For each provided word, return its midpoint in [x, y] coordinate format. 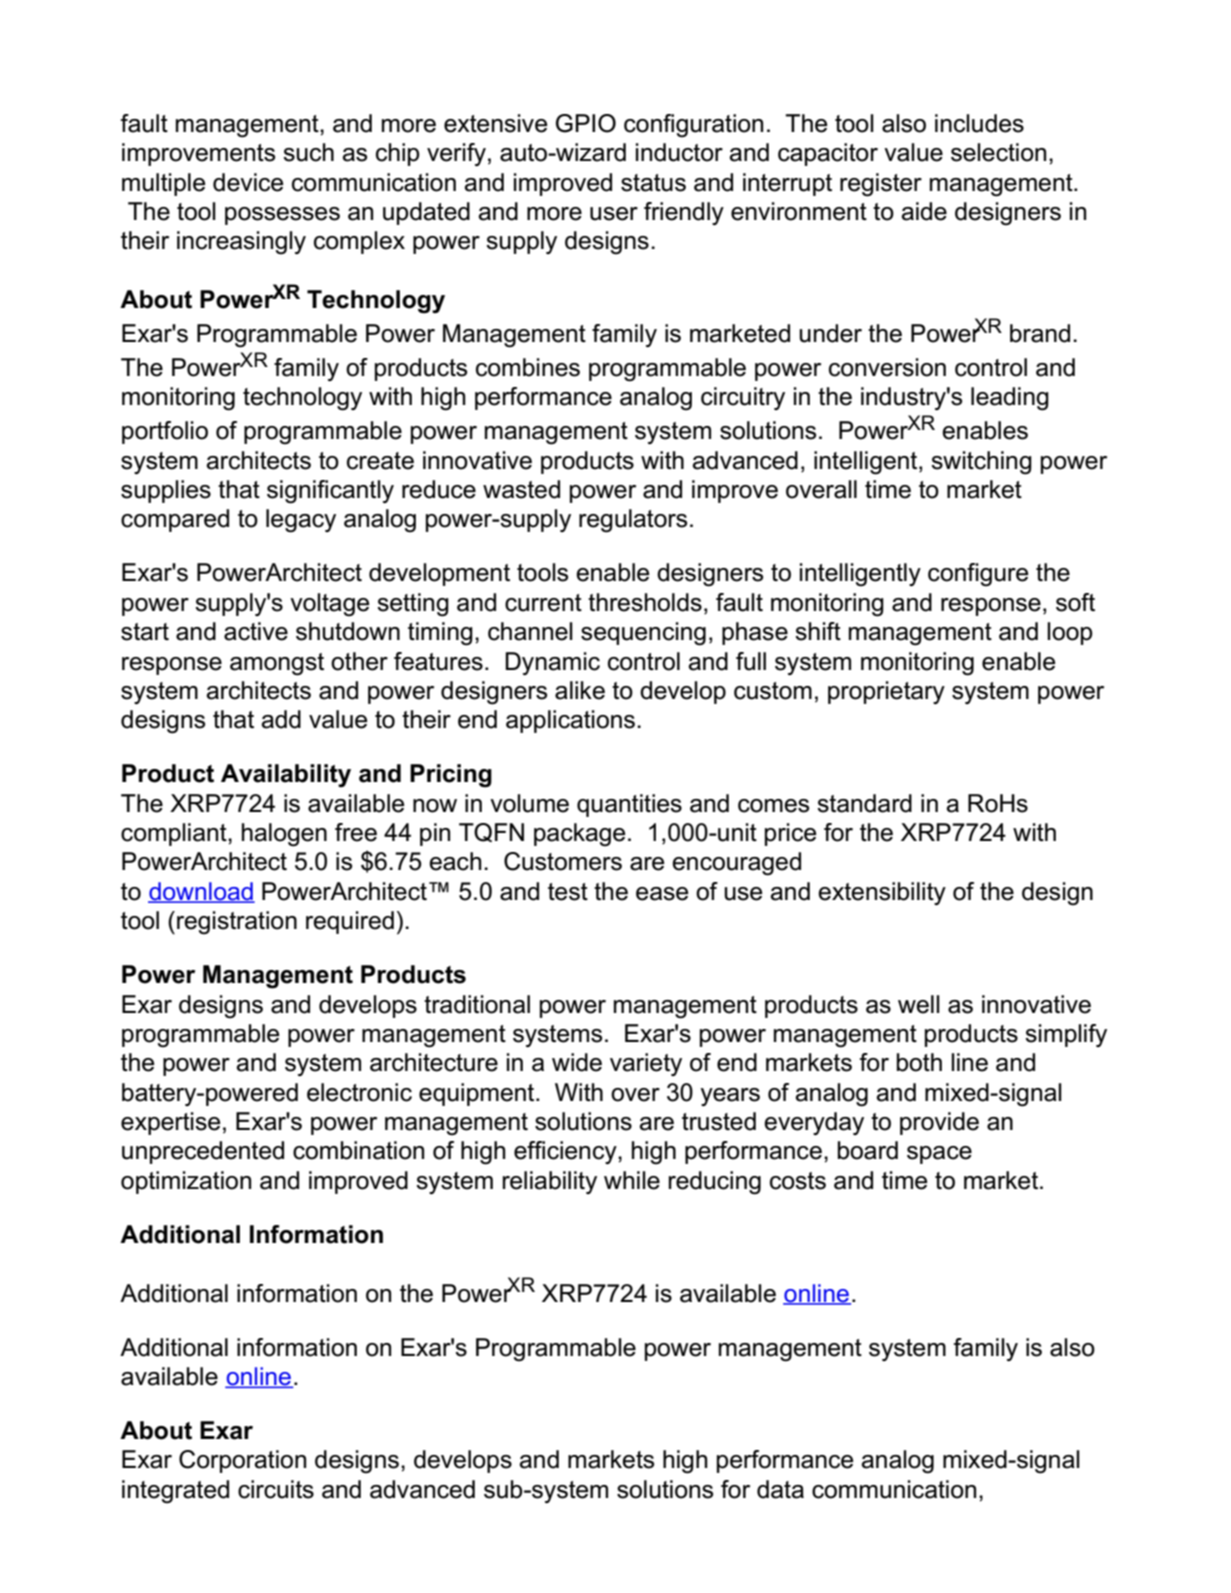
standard [864, 803]
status [653, 183]
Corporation [242, 1461]
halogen [284, 835]
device [248, 182]
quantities [629, 805]
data [780, 1489]
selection [998, 152]
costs [798, 1181]
